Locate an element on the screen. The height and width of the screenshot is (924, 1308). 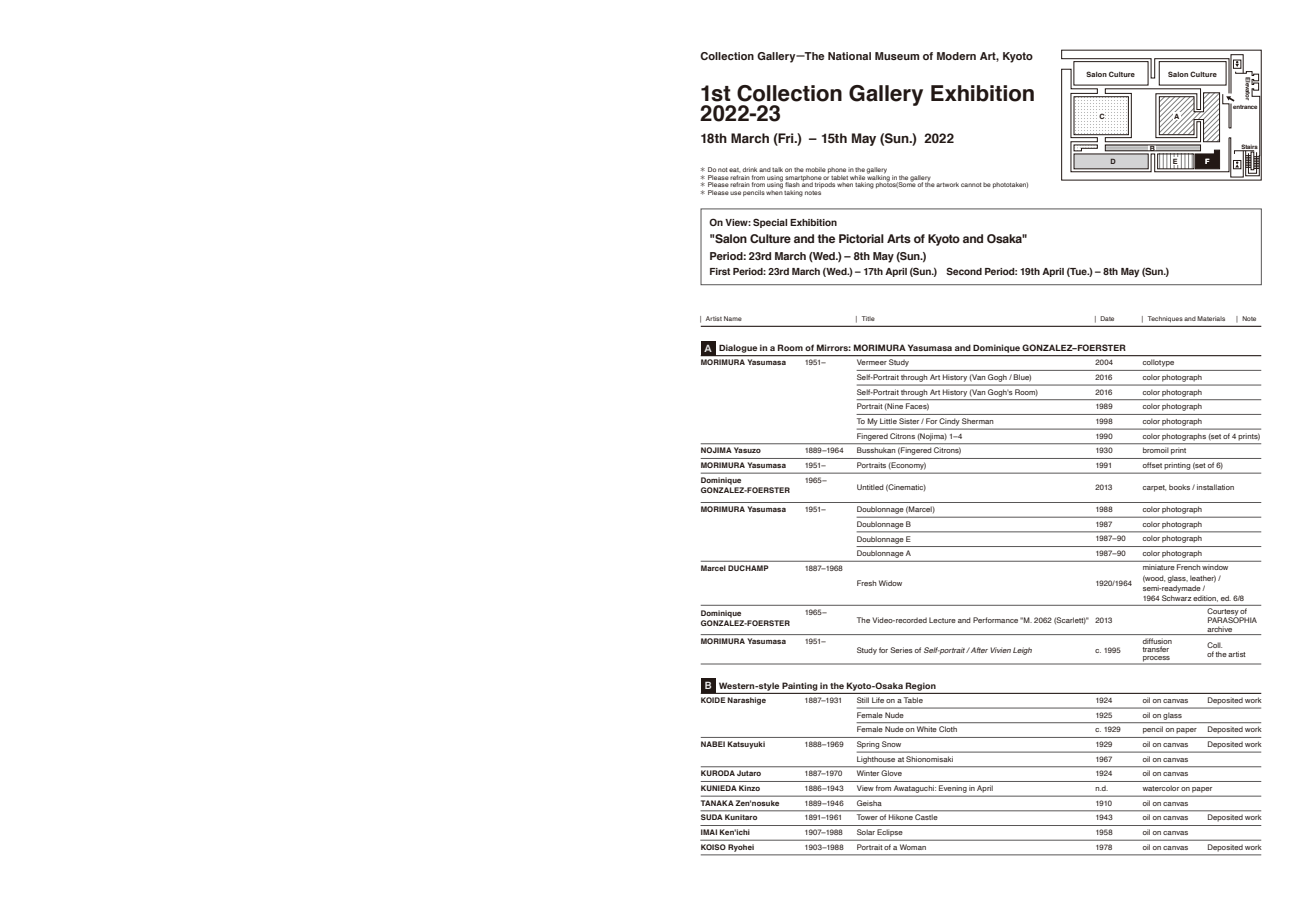
Materials is located at coordinates (1211, 318).
